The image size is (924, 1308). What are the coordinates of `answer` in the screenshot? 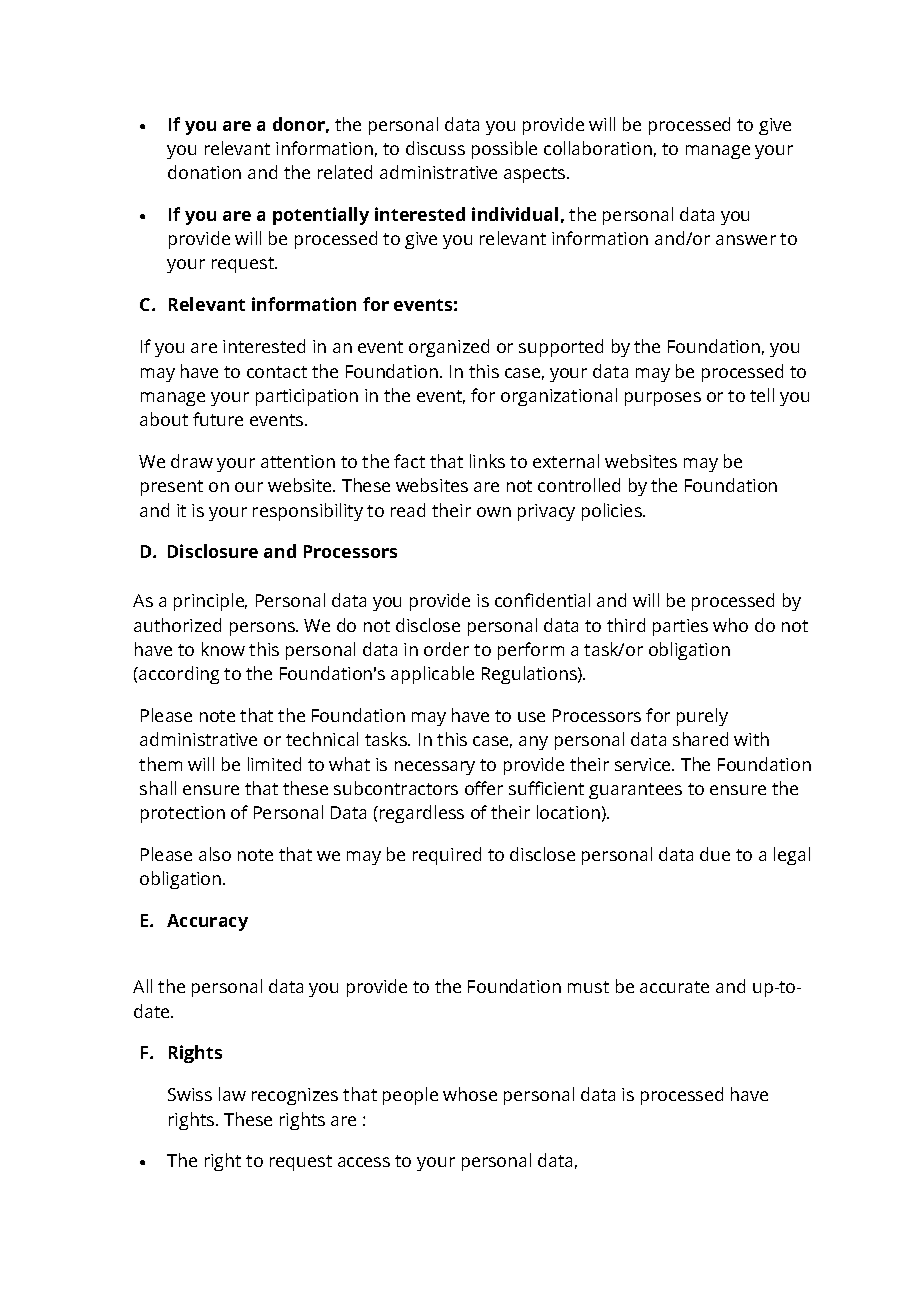 It's located at (746, 240).
